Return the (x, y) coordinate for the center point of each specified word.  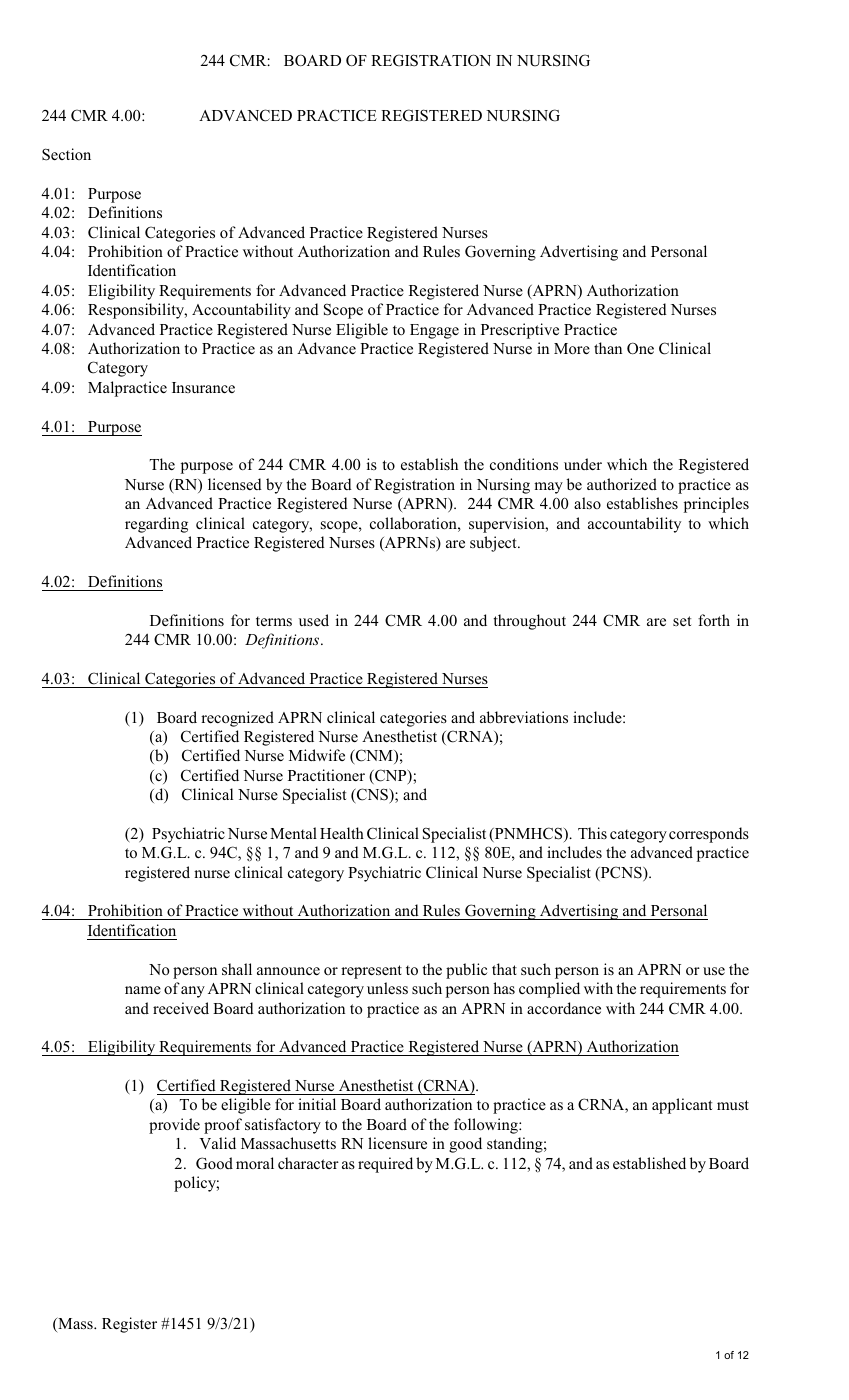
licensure (397, 1143)
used (314, 620)
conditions (524, 464)
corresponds (709, 835)
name (143, 990)
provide (174, 1126)
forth (714, 620)
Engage (434, 331)
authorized (622, 484)
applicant (682, 1106)
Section (66, 154)
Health (342, 833)
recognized (237, 719)
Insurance (203, 387)
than (608, 348)
